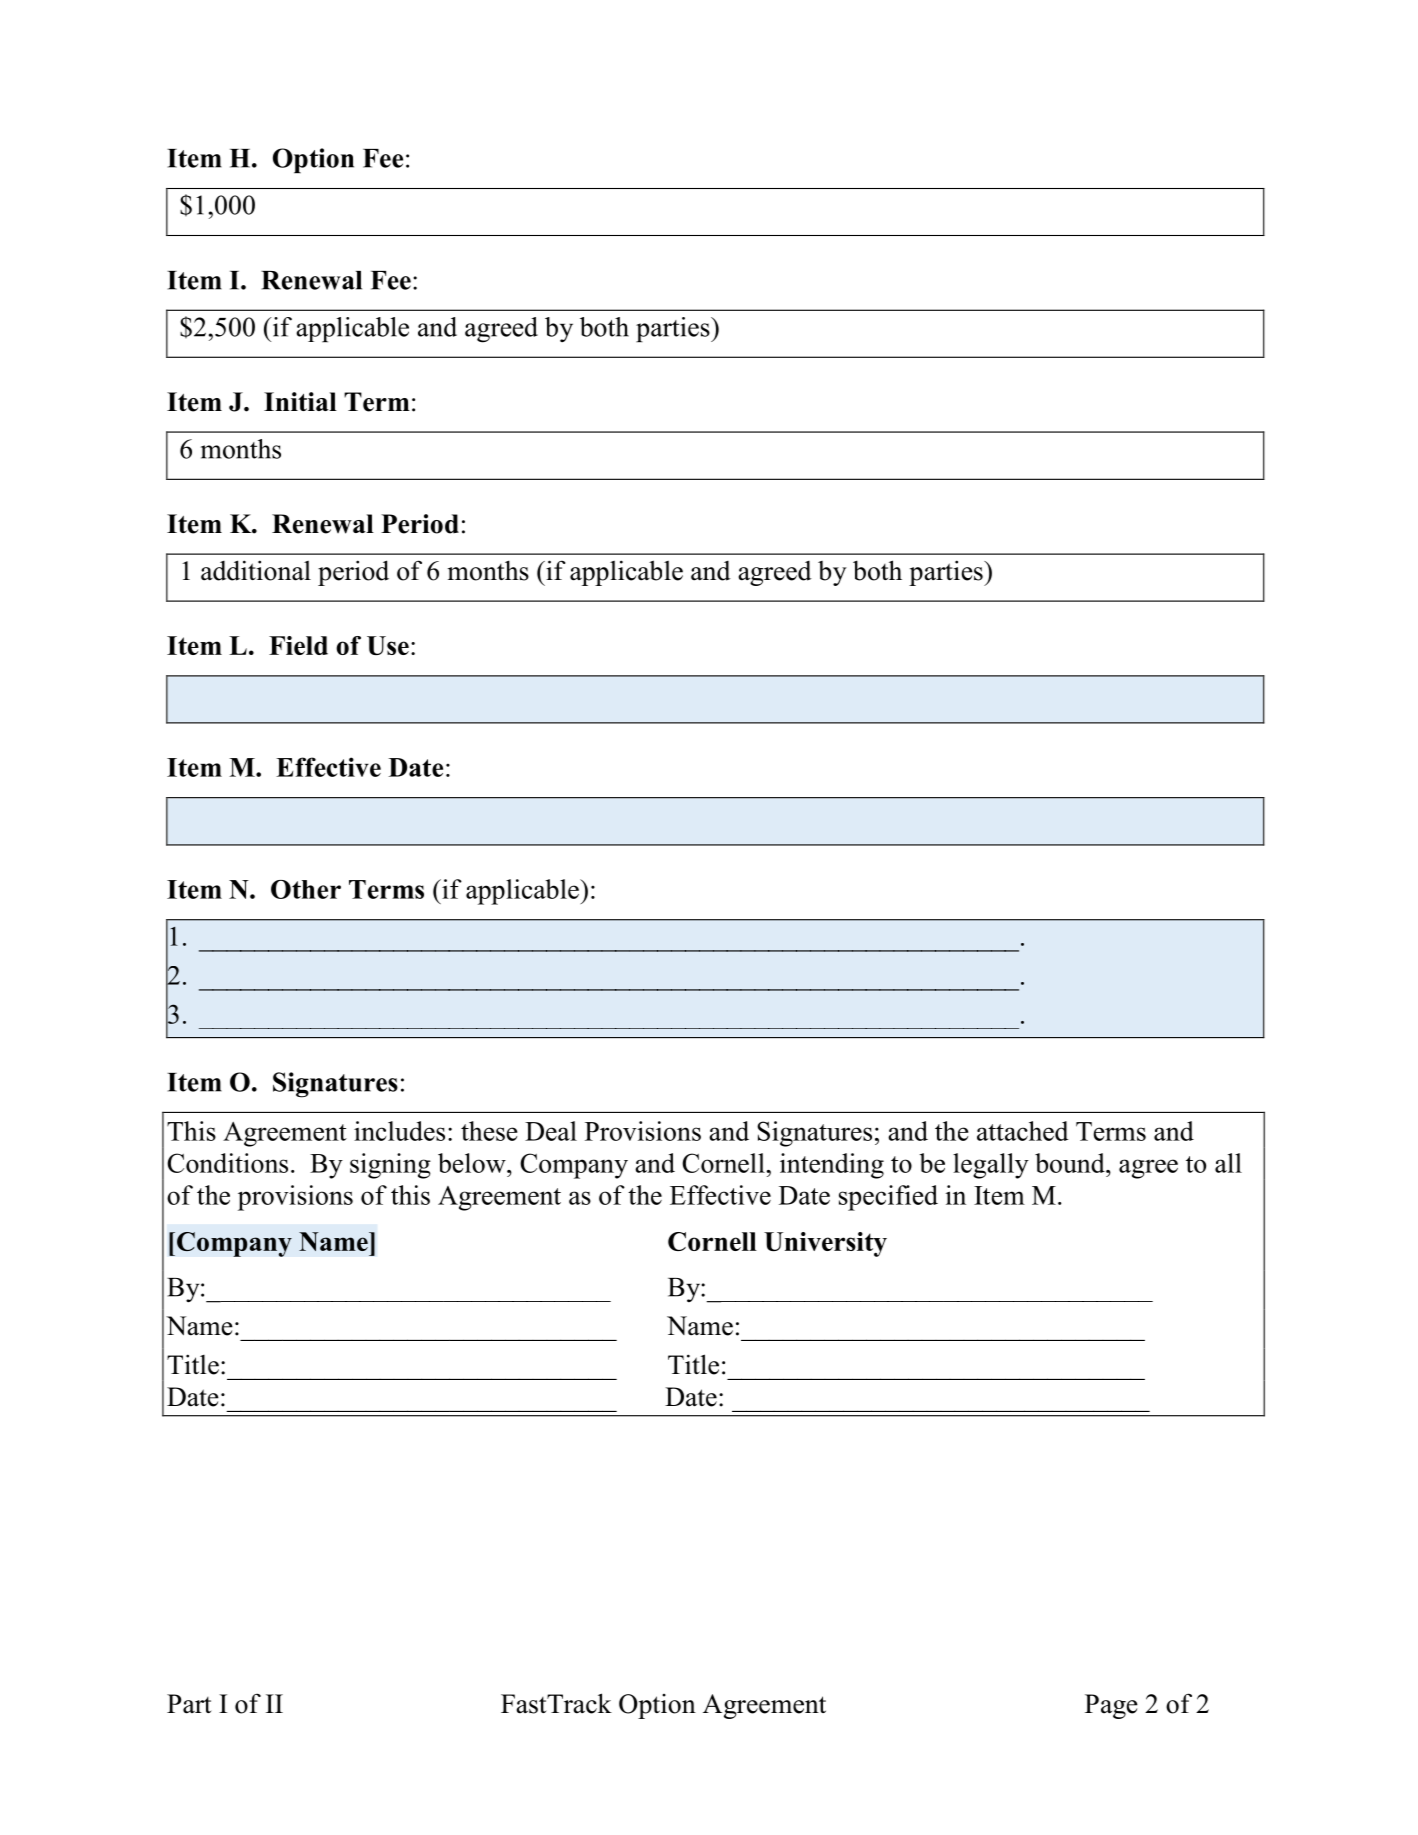  I want to click on Deal, so click(551, 1131).
